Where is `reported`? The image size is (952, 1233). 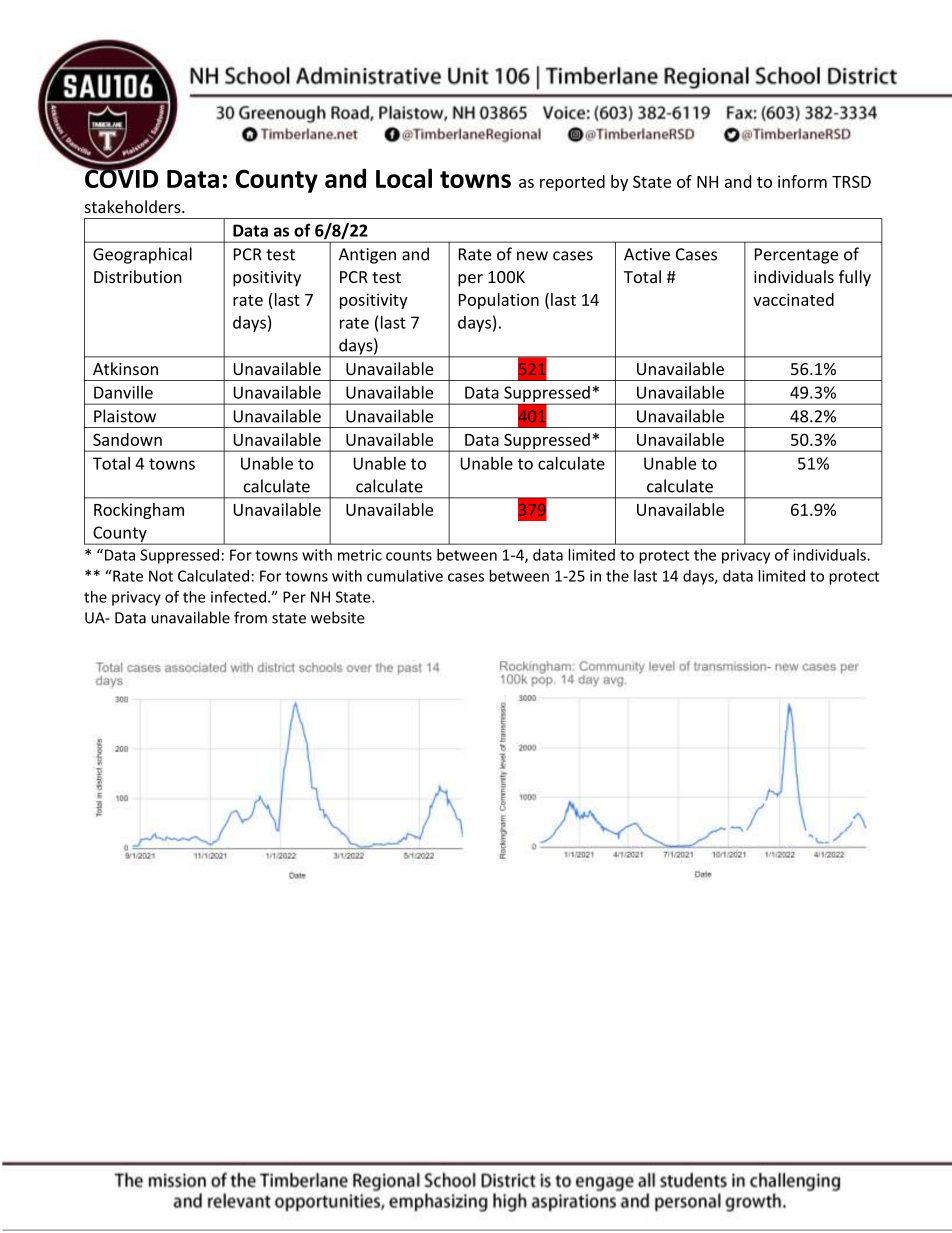
reported is located at coordinates (572, 183).
